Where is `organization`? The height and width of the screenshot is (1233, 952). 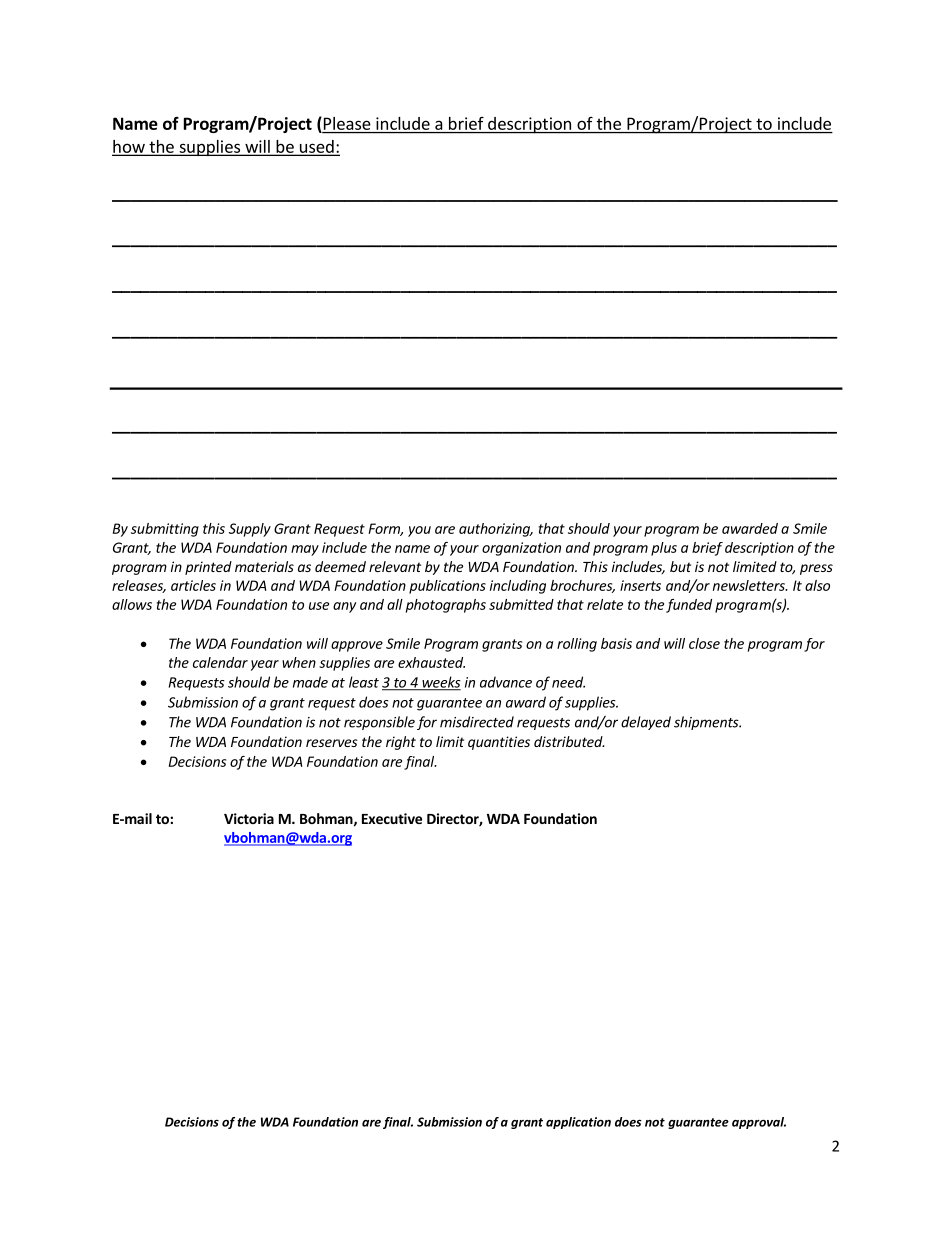
organization is located at coordinates (521, 549).
